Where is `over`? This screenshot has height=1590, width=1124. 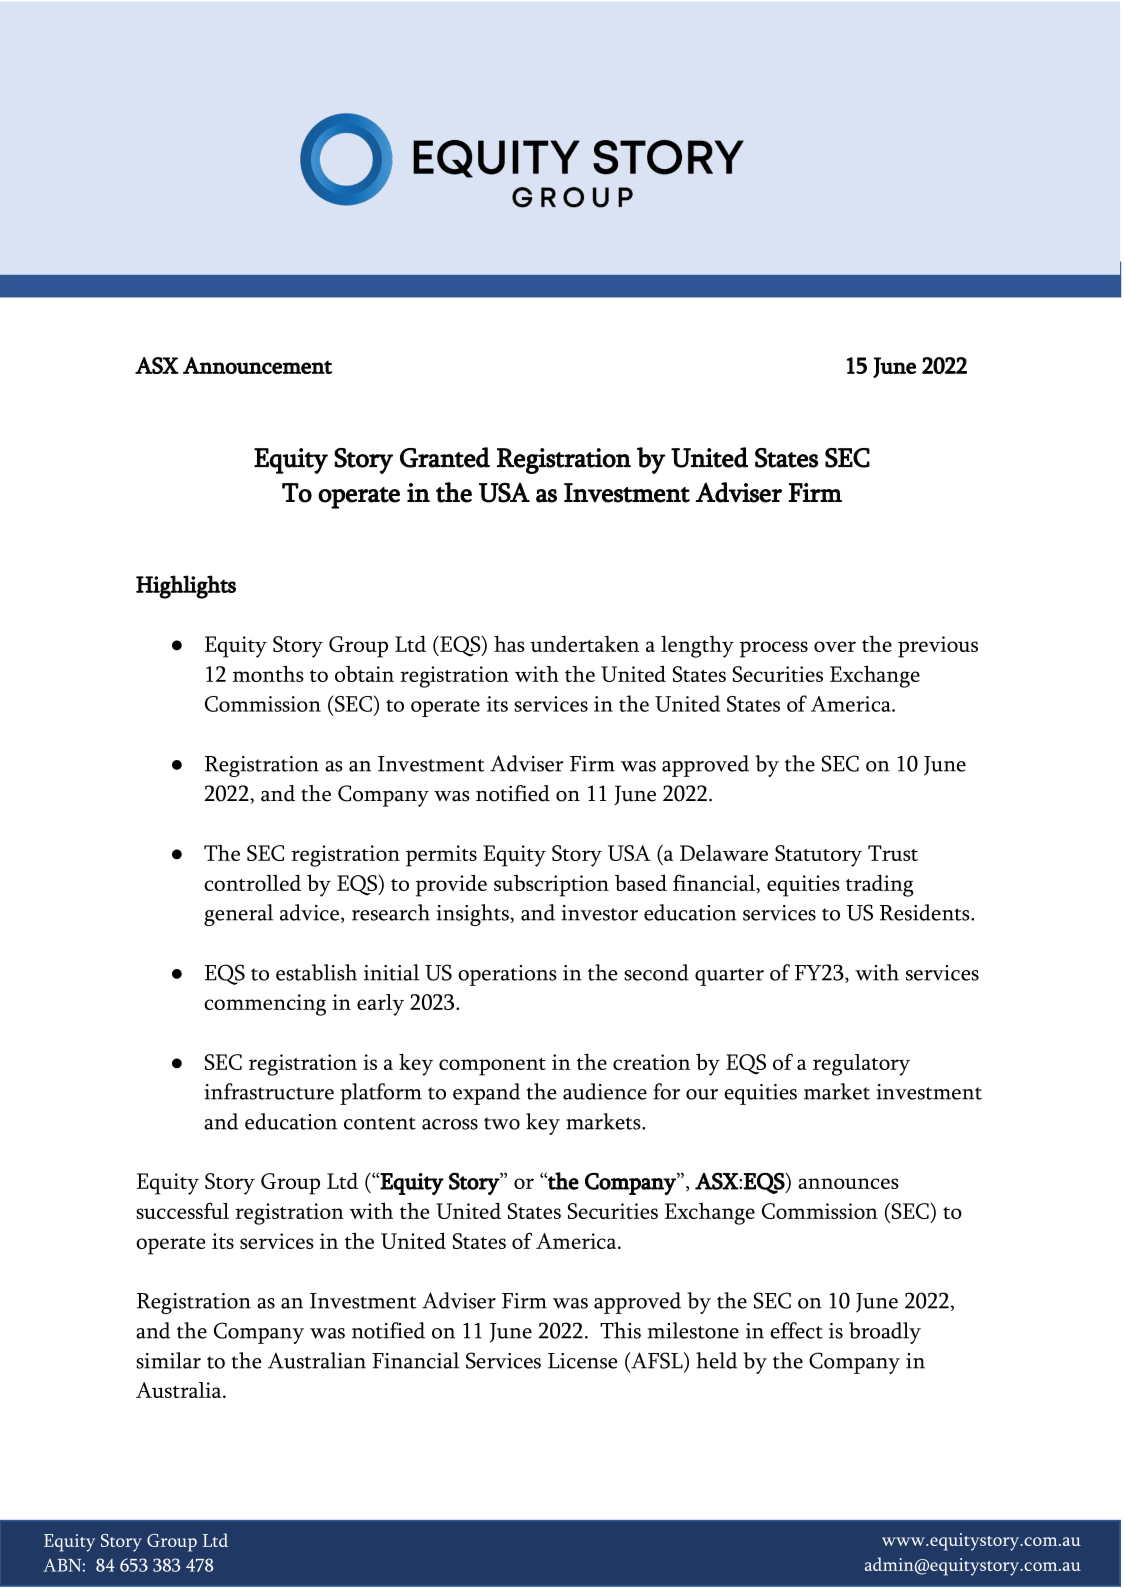
over is located at coordinates (835, 646).
